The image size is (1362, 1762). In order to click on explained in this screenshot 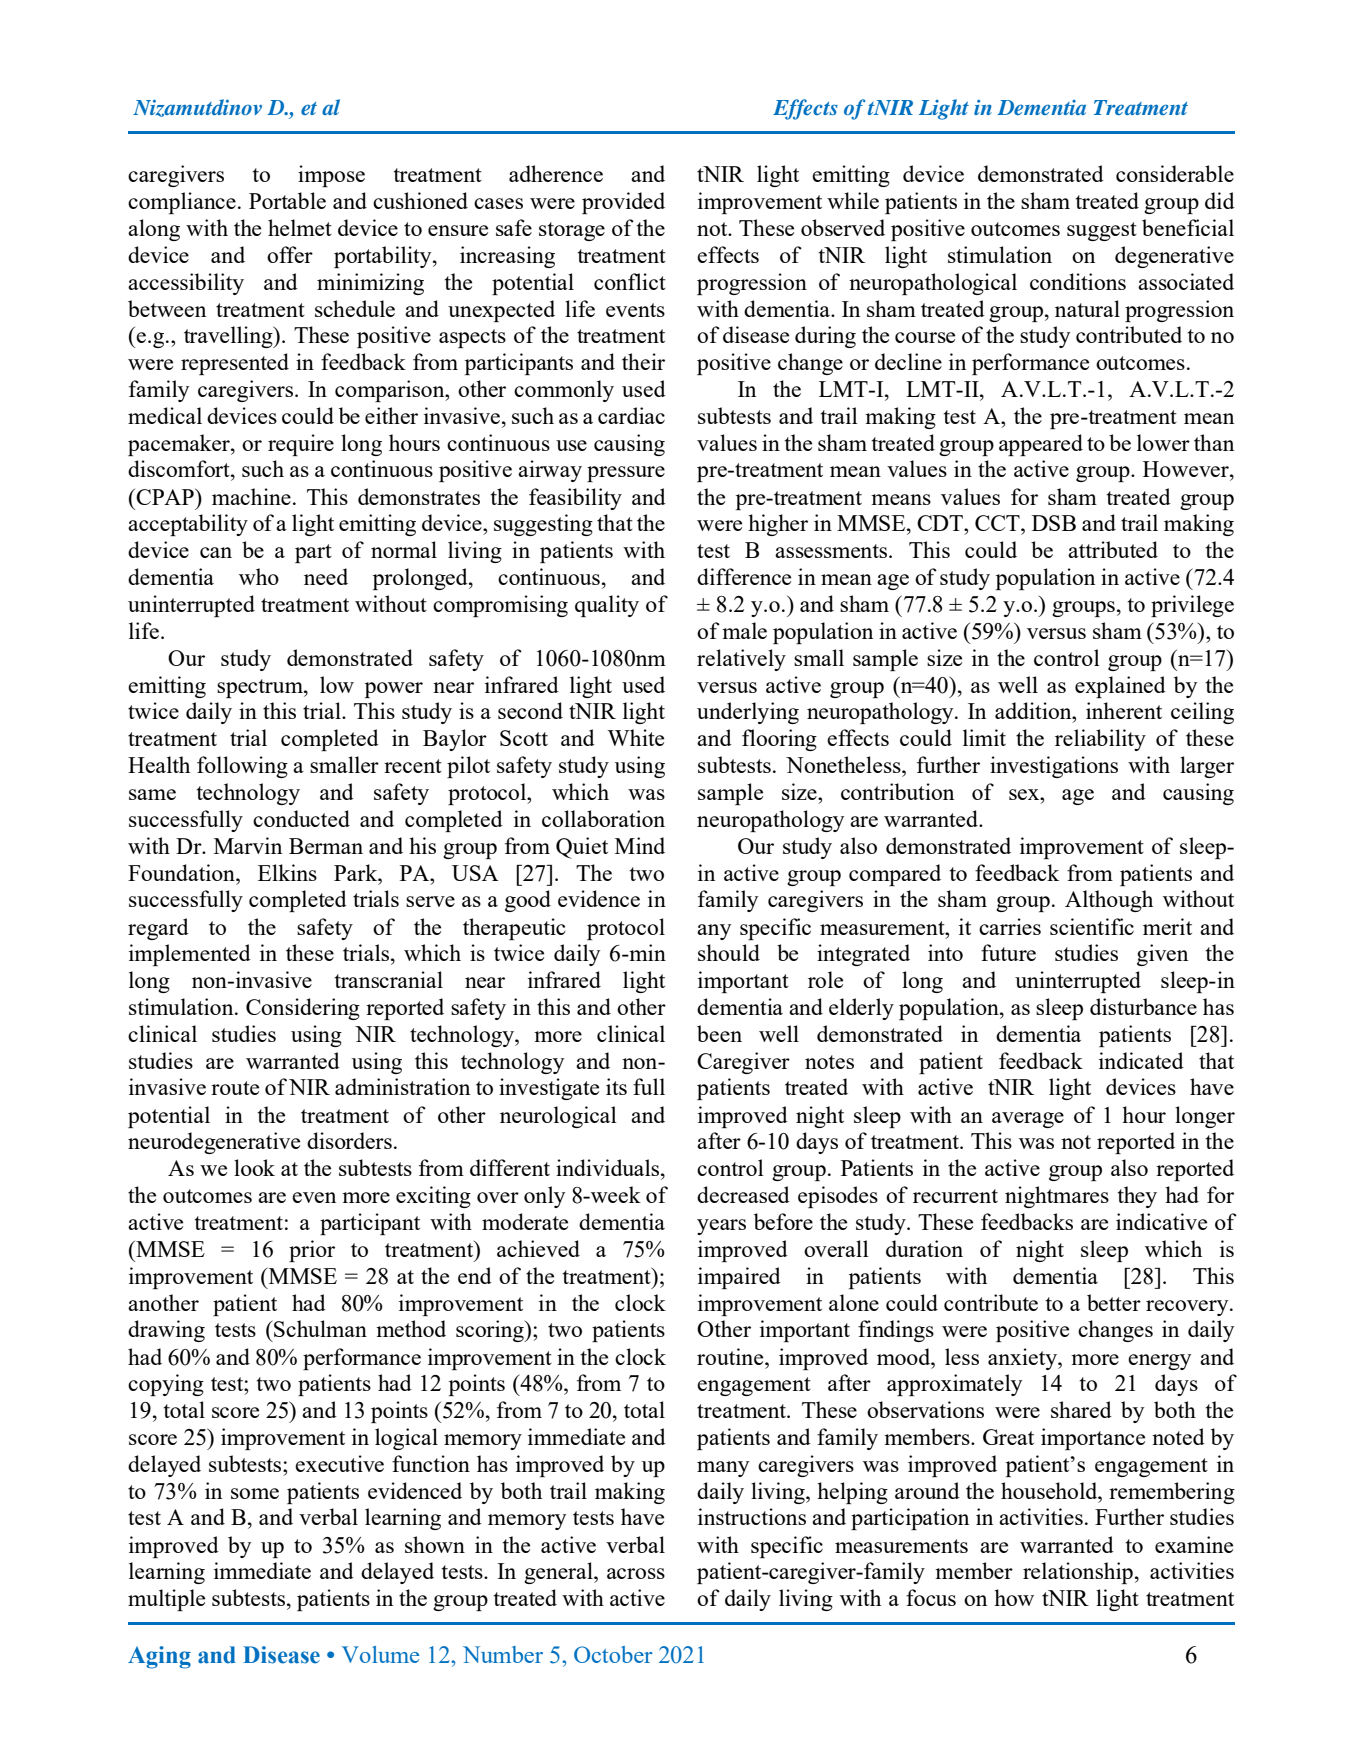, I will do `click(1120, 687)`.
